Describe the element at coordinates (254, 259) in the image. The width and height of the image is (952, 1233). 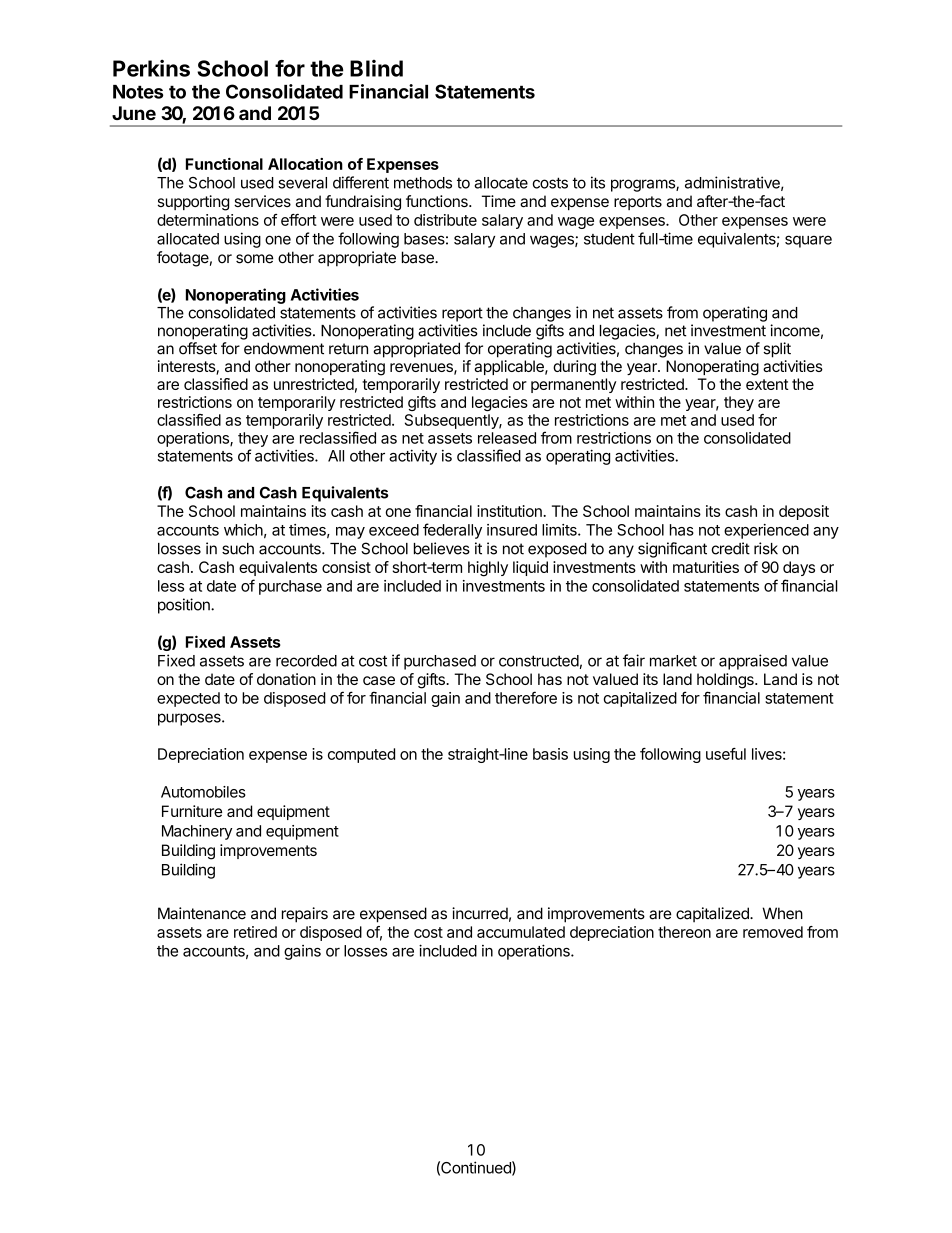
I see `some` at that location.
